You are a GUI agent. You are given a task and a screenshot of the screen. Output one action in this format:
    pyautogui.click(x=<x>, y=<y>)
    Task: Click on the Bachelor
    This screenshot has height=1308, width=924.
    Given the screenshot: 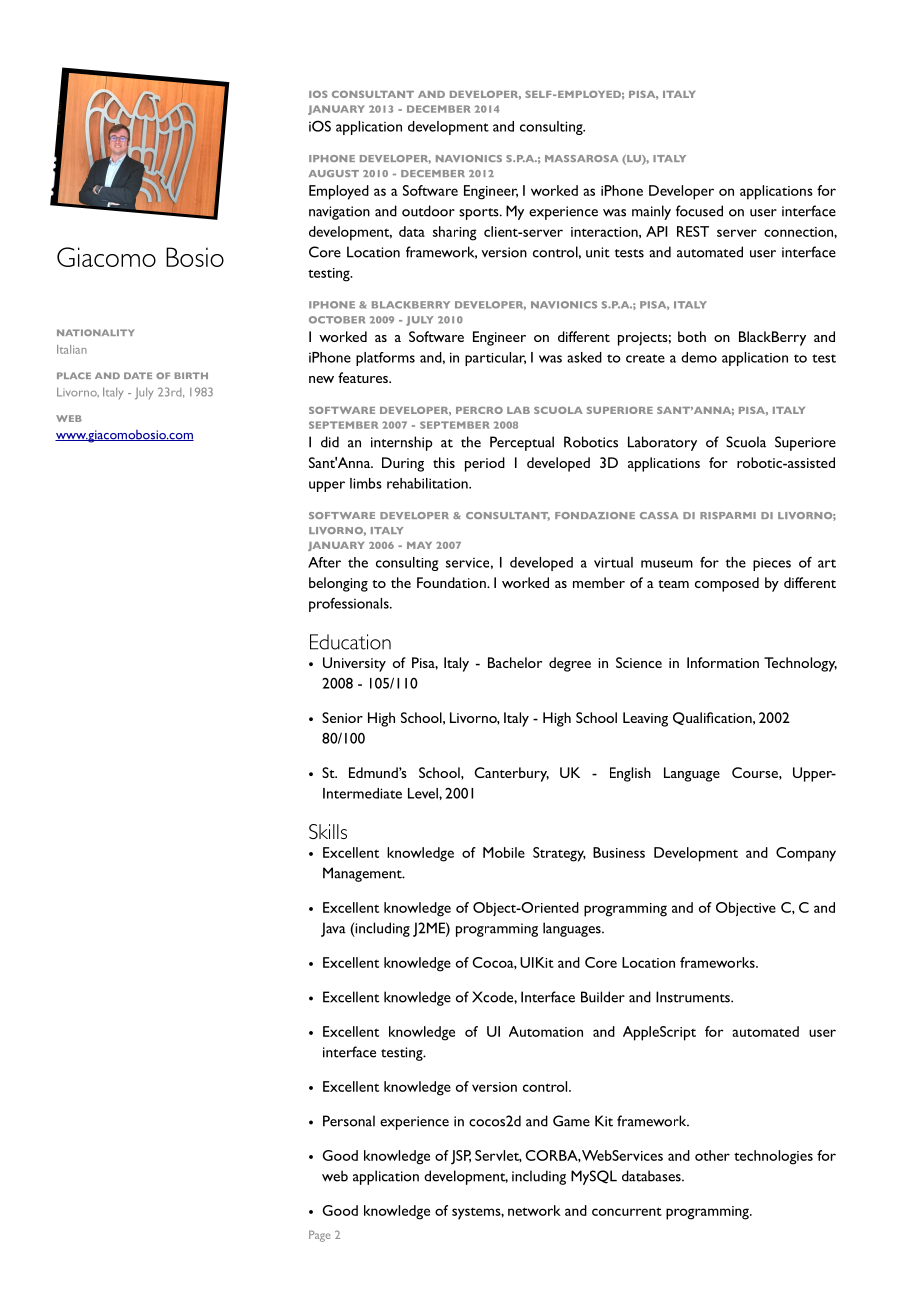 What is the action you would take?
    pyautogui.click(x=515, y=662)
